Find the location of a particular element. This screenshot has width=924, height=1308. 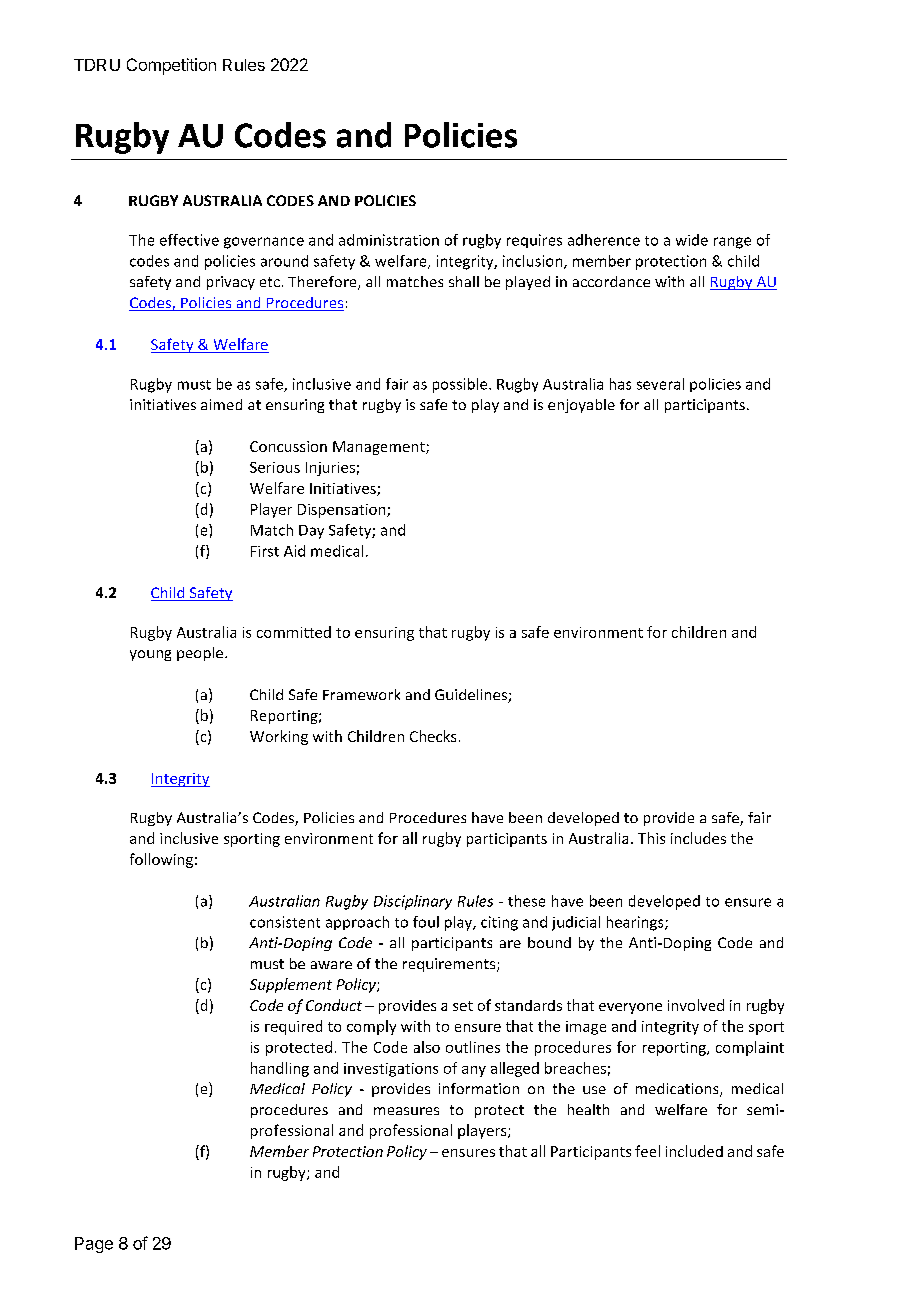

Guidelines is located at coordinates (472, 696).
